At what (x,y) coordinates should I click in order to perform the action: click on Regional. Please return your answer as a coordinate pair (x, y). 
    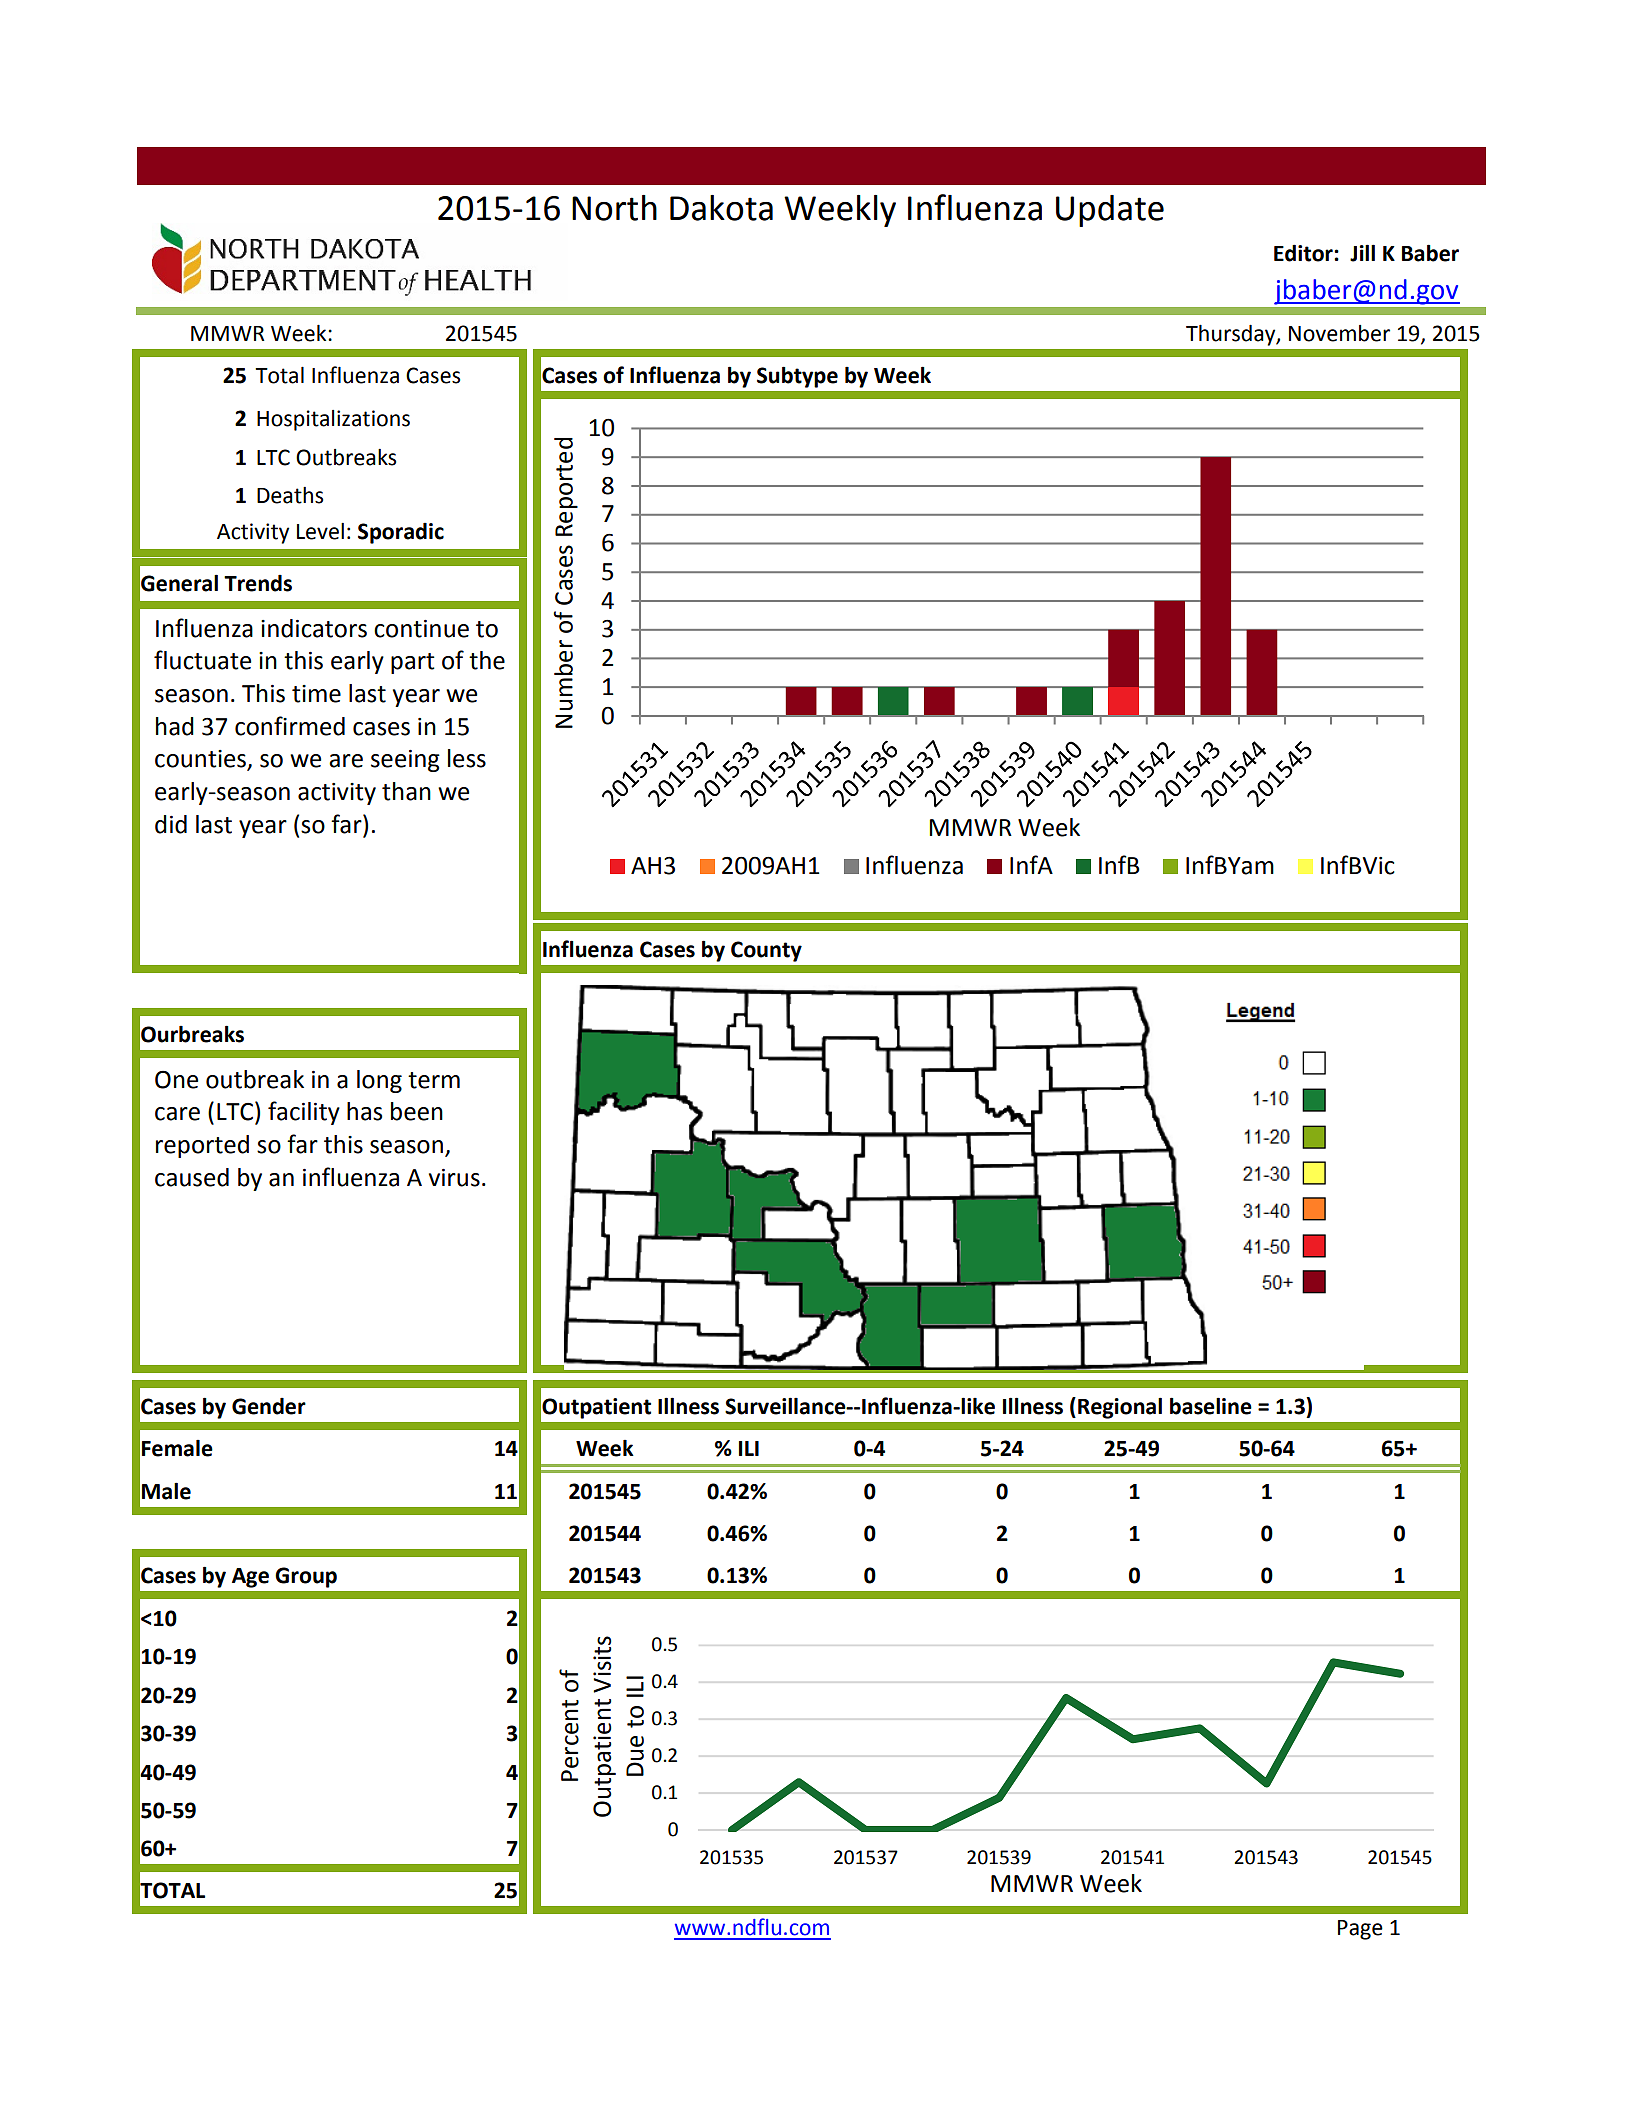
    Looking at the image, I should click on (1120, 1408).
